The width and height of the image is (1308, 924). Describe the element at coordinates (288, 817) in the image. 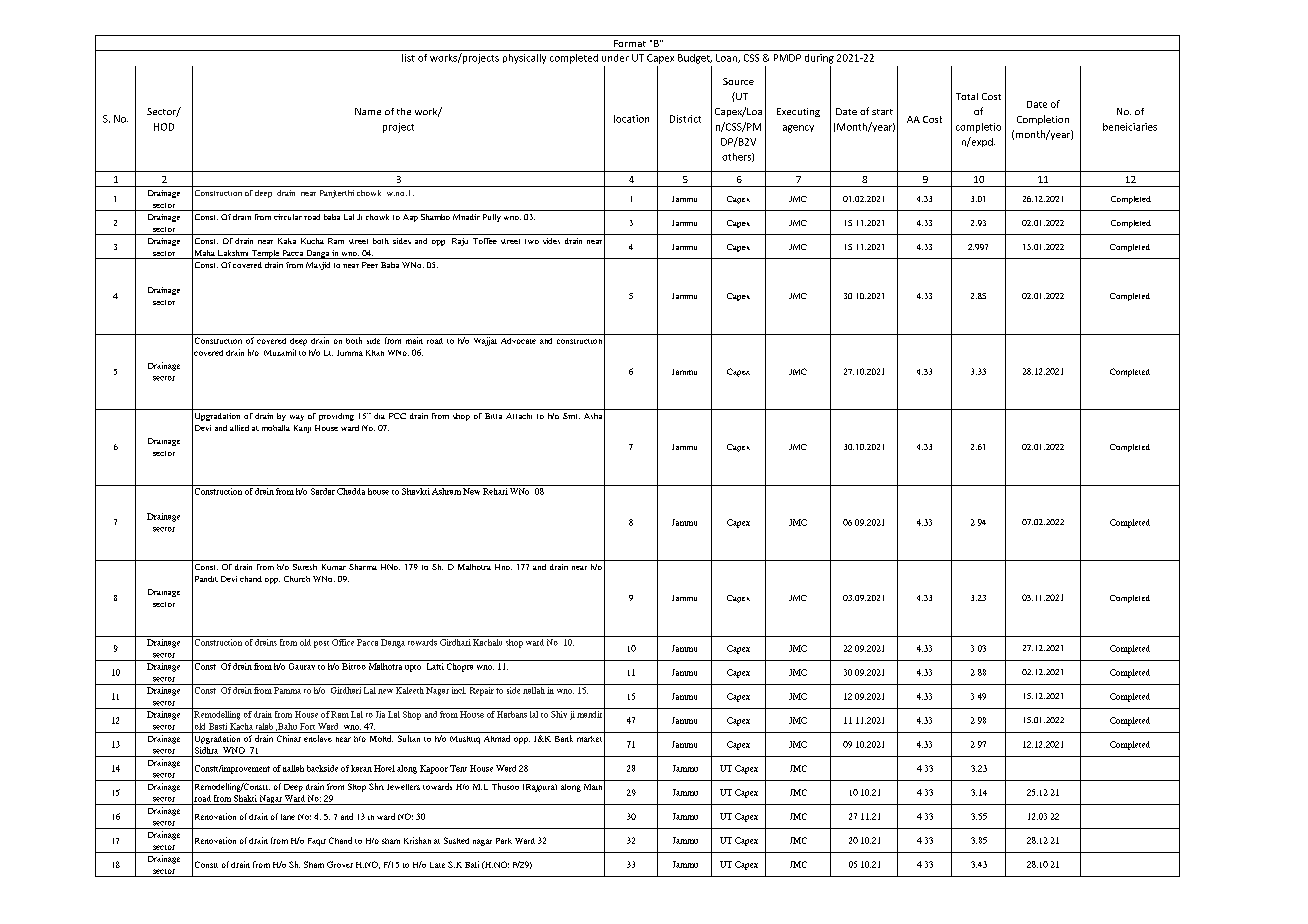

I see `lane` at that location.
